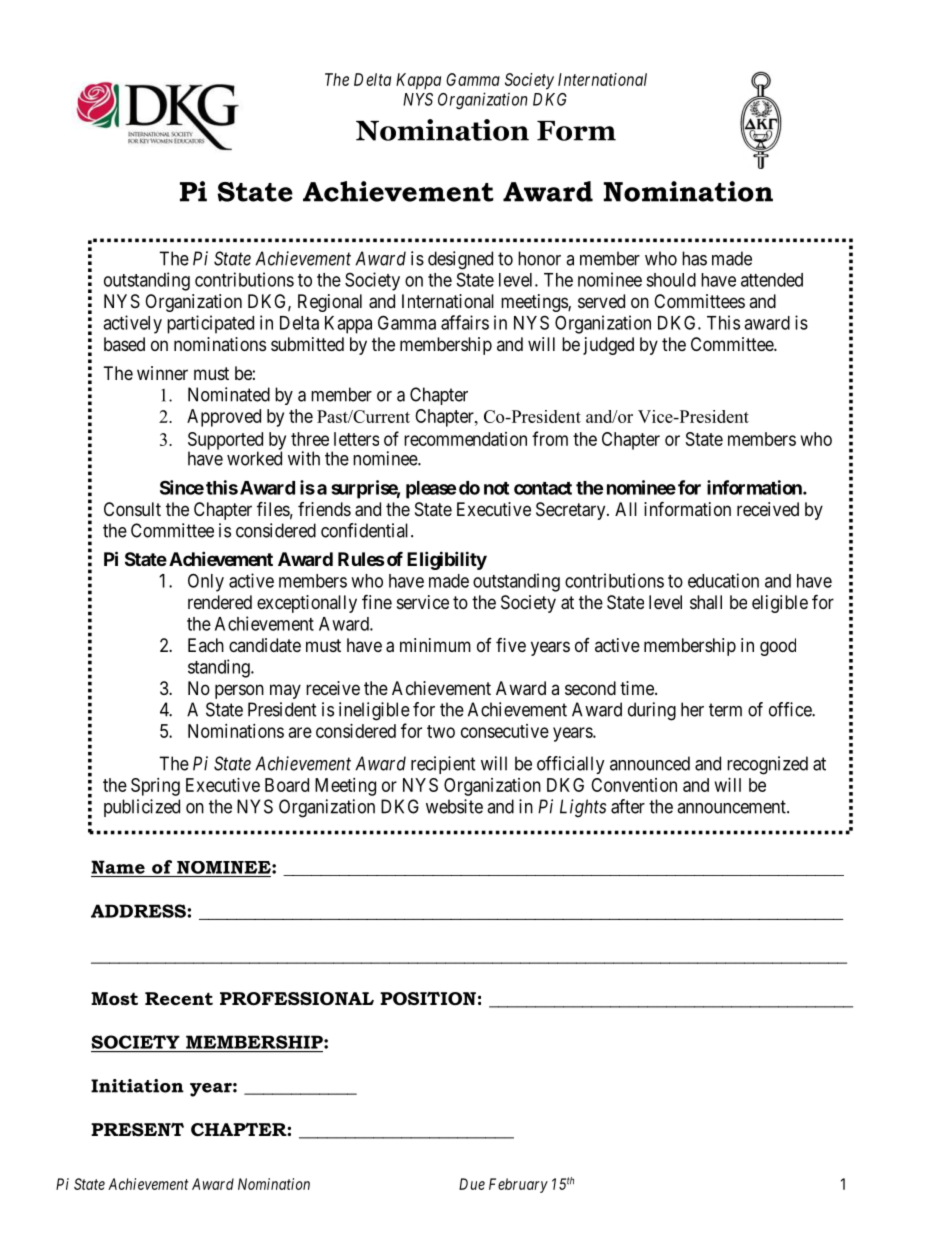 This image has height=1233, width=952. I want to click on announcement, so click(732, 807).
